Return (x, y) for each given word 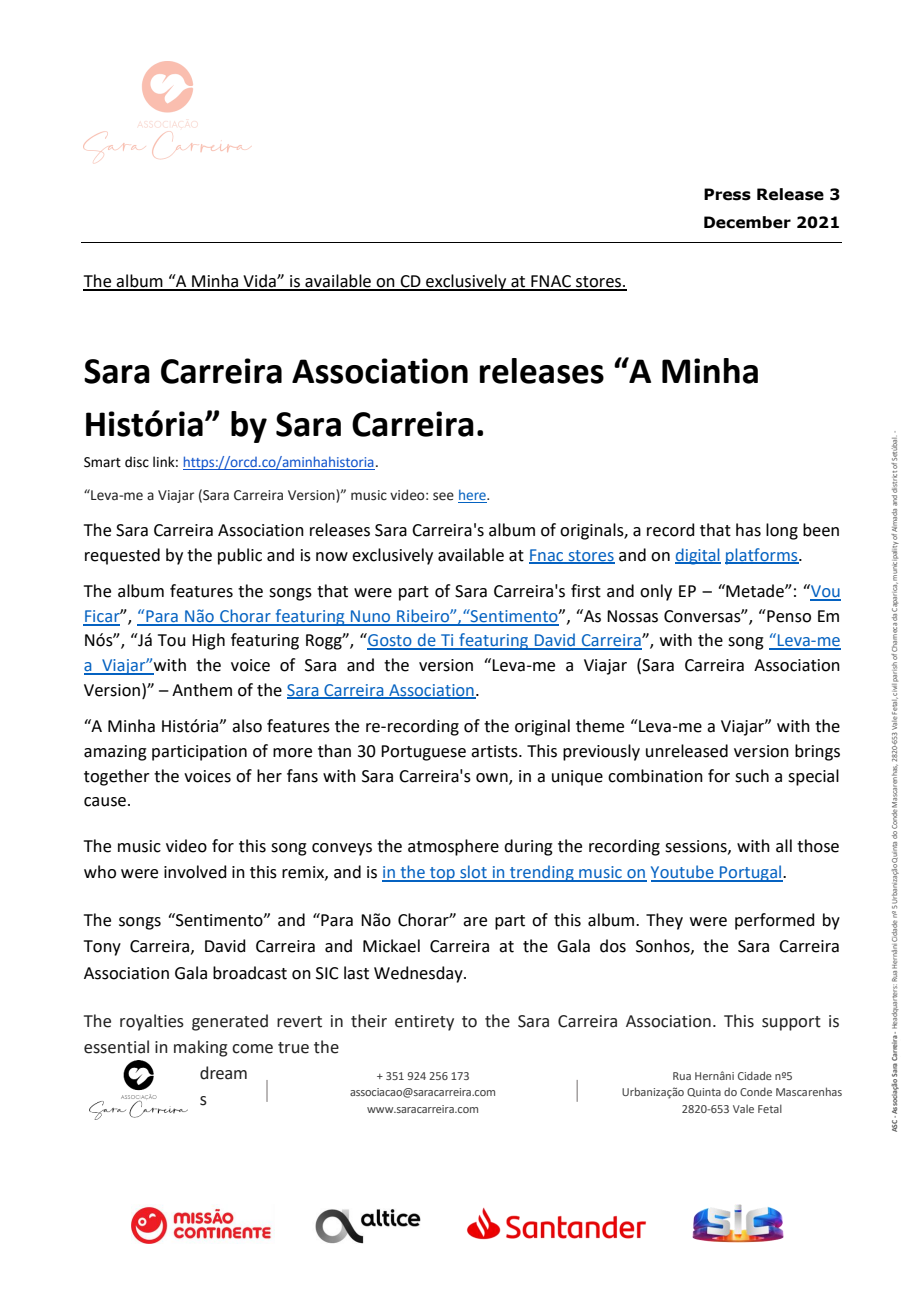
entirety (424, 1023)
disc (137, 462)
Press (727, 194)
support (791, 1023)
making (201, 1048)
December (747, 222)
